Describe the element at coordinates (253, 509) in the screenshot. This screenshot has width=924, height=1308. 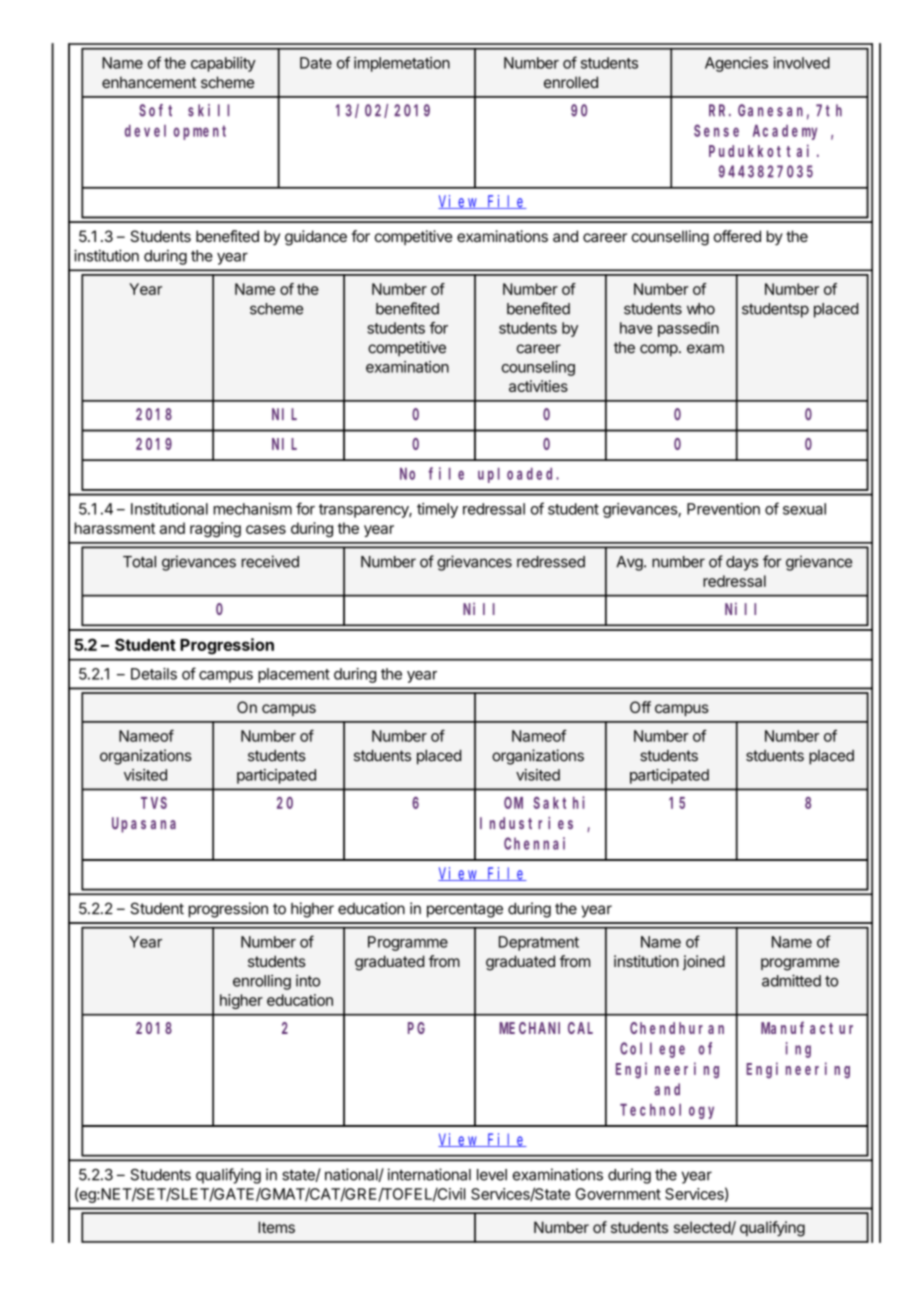
I see `mechanism` at that location.
